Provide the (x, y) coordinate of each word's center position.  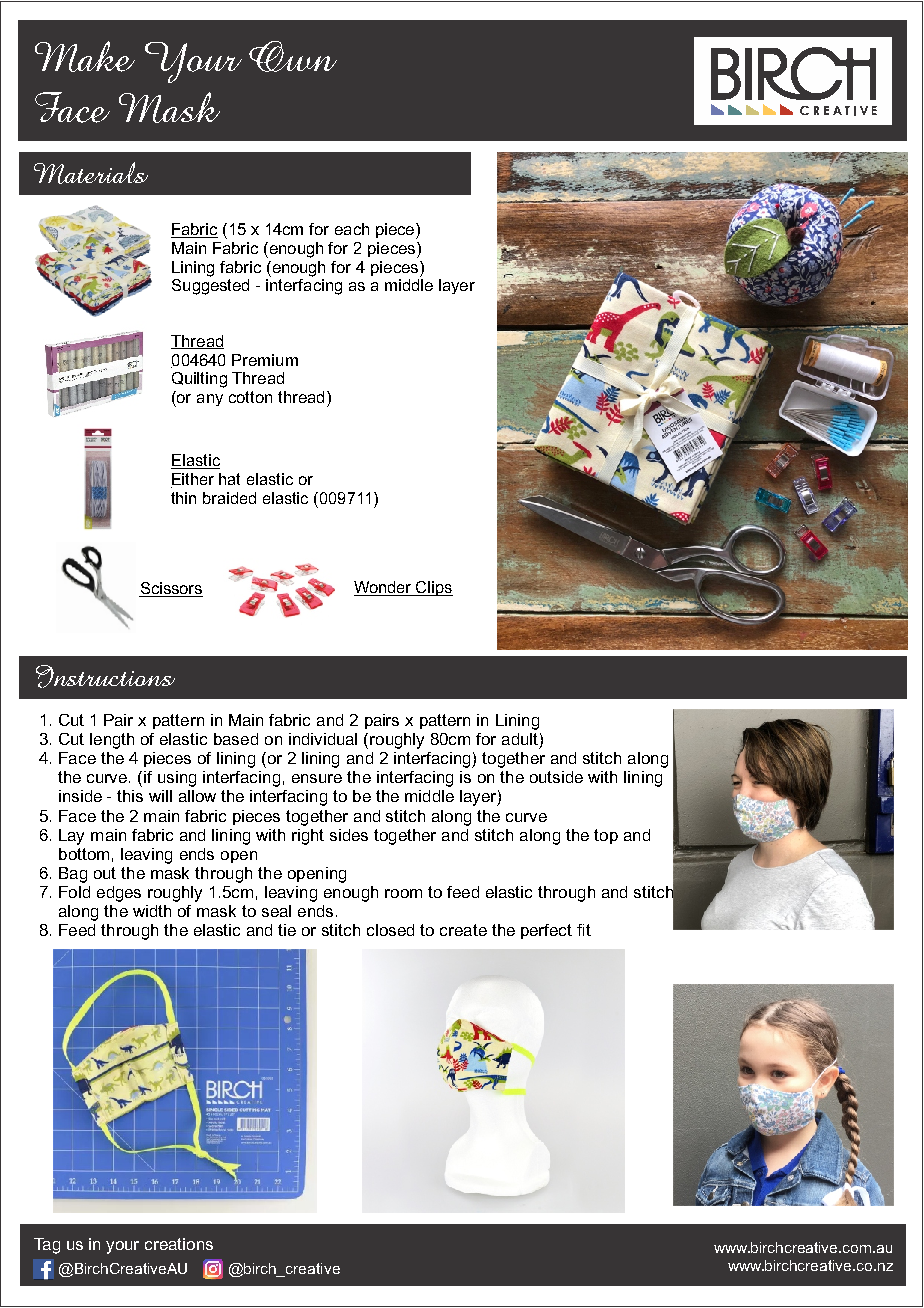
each (352, 229)
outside (556, 777)
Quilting (199, 380)
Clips (433, 588)
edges (119, 894)
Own (293, 56)
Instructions (105, 676)
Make (85, 56)
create (463, 930)
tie (287, 930)
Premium (265, 360)
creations (179, 1244)
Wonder (384, 588)
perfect (546, 931)
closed (390, 930)
